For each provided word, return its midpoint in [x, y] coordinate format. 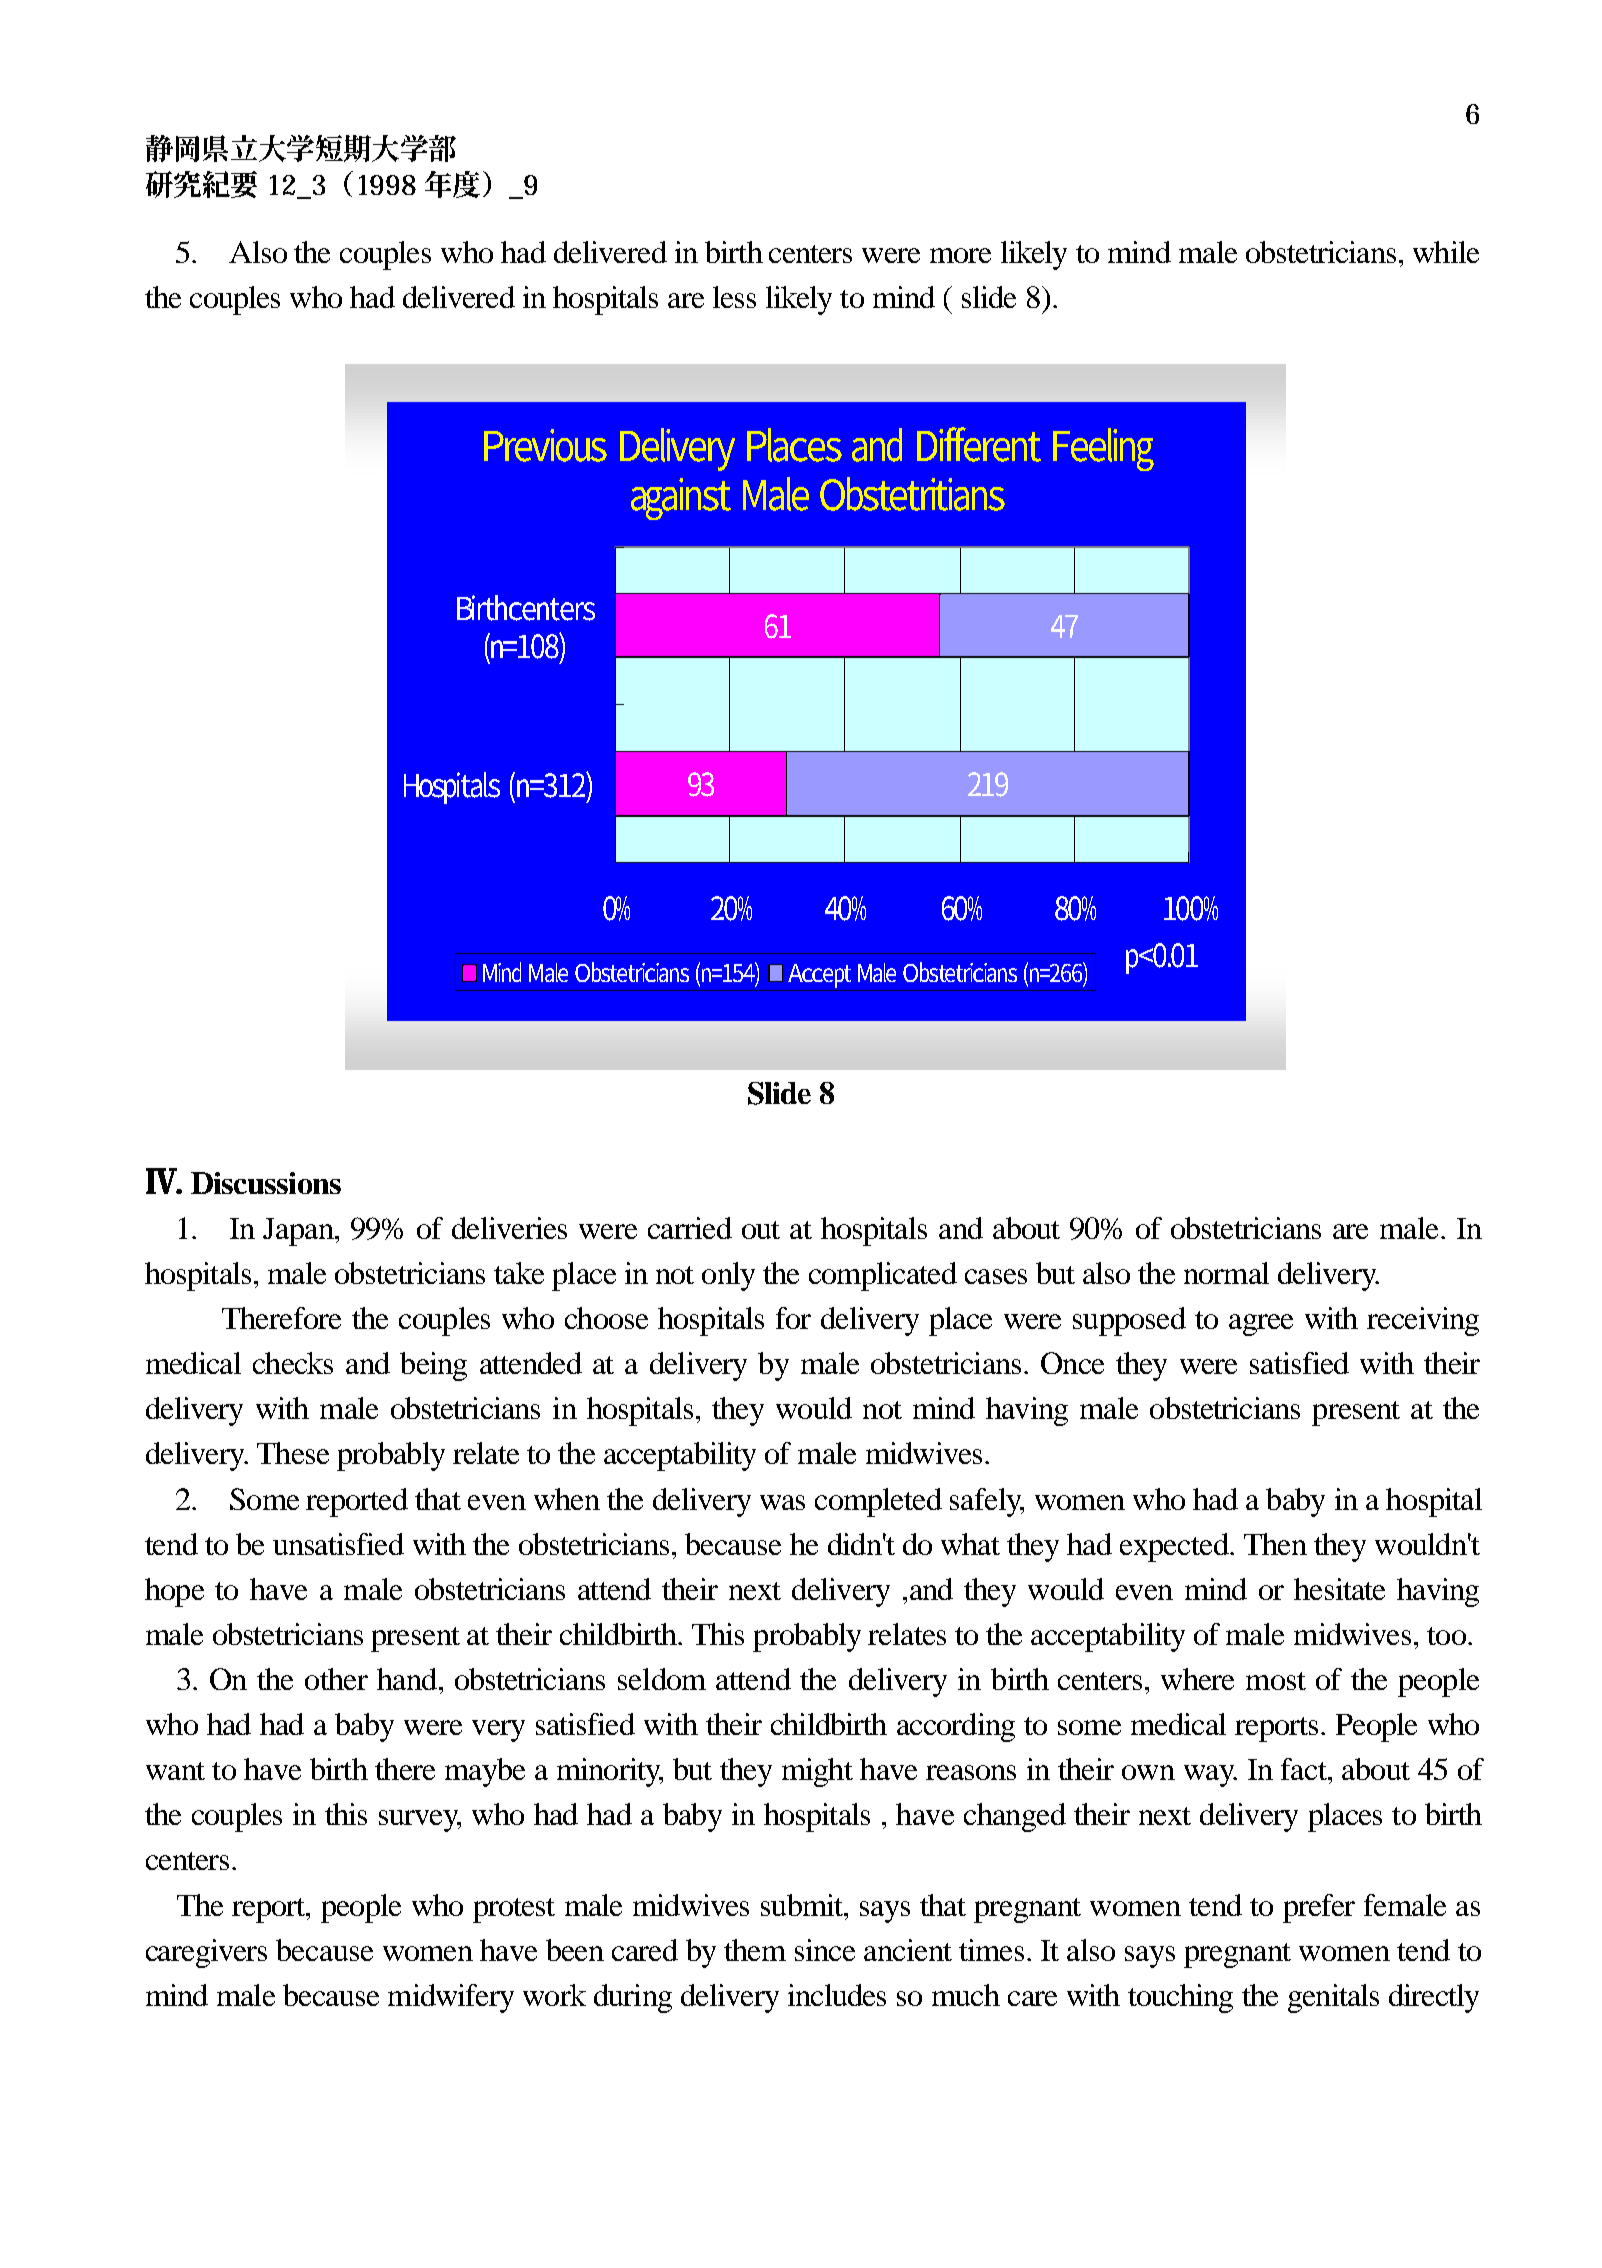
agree [1261, 1325]
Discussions [266, 1183]
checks [293, 1363]
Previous [545, 445]
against [681, 499]
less [734, 297]
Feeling [1103, 449]
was [782, 1502]
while [1446, 252]
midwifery [451, 1998]
